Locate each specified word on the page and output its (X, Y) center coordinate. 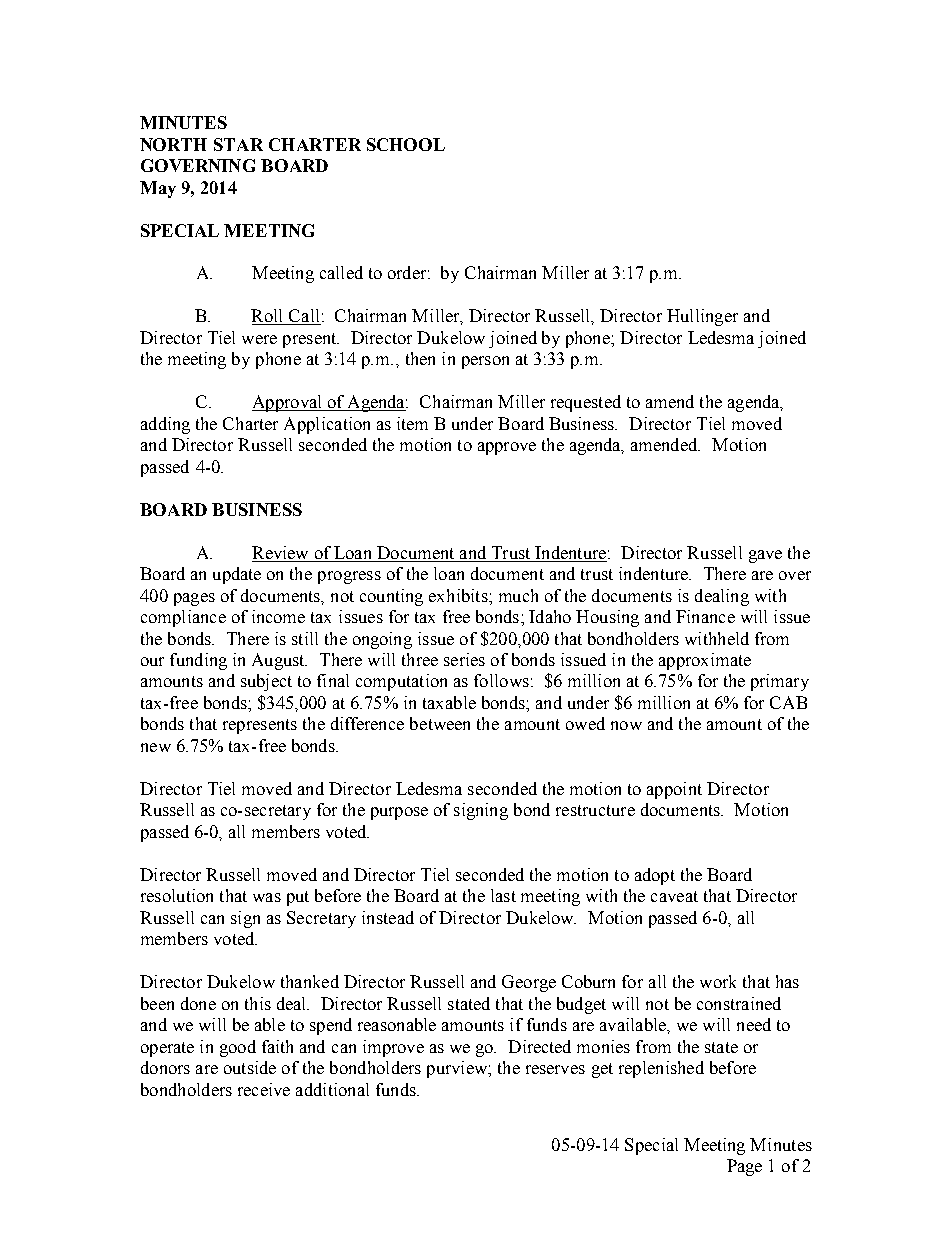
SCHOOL (406, 144)
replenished (661, 1069)
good (238, 1048)
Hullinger (702, 317)
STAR (238, 144)
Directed (539, 1046)
